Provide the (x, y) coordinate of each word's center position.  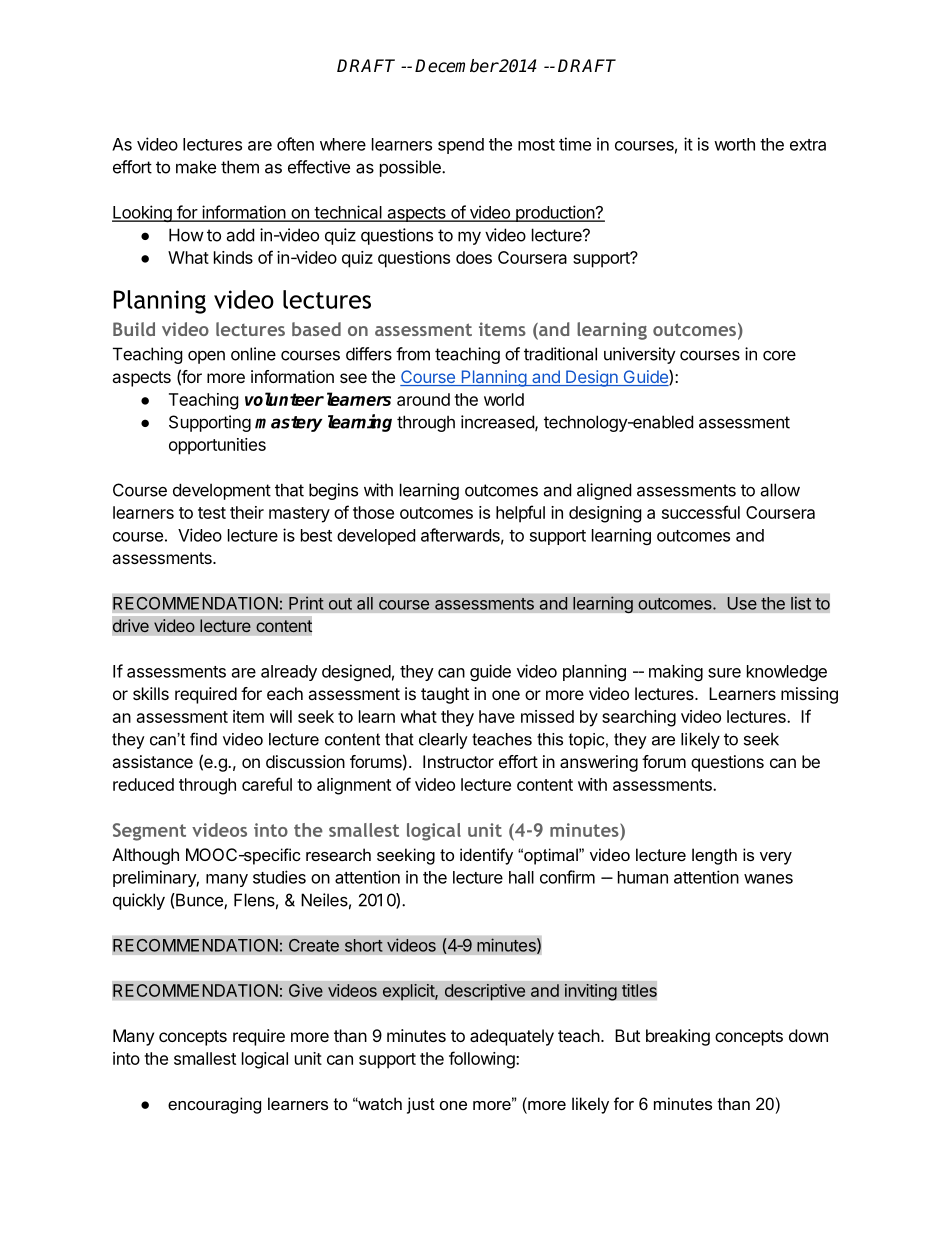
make (196, 167)
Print (306, 603)
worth (734, 144)
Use (742, 603)
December (456, 66)
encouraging (214, 1105)
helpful (520, 514)
